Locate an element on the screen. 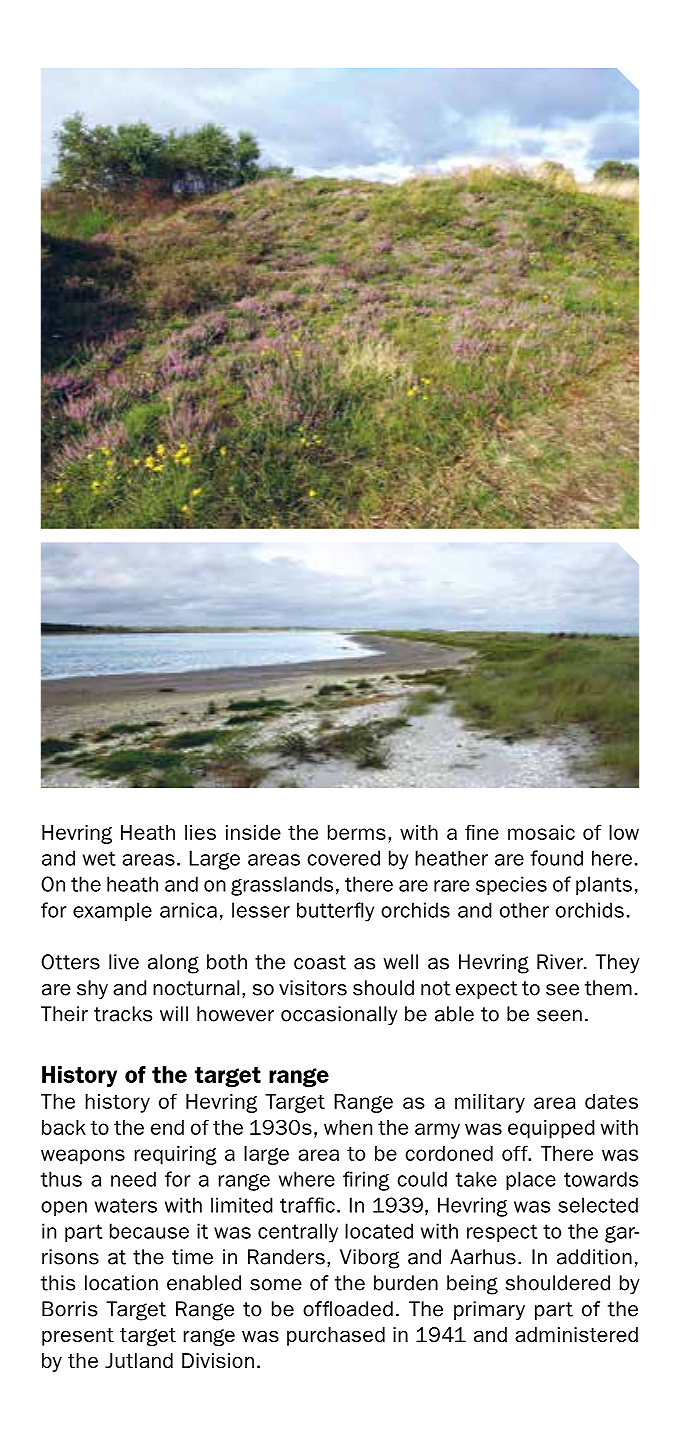 The image size is (680, 1429). covered is located at coordinates (343, 858).
